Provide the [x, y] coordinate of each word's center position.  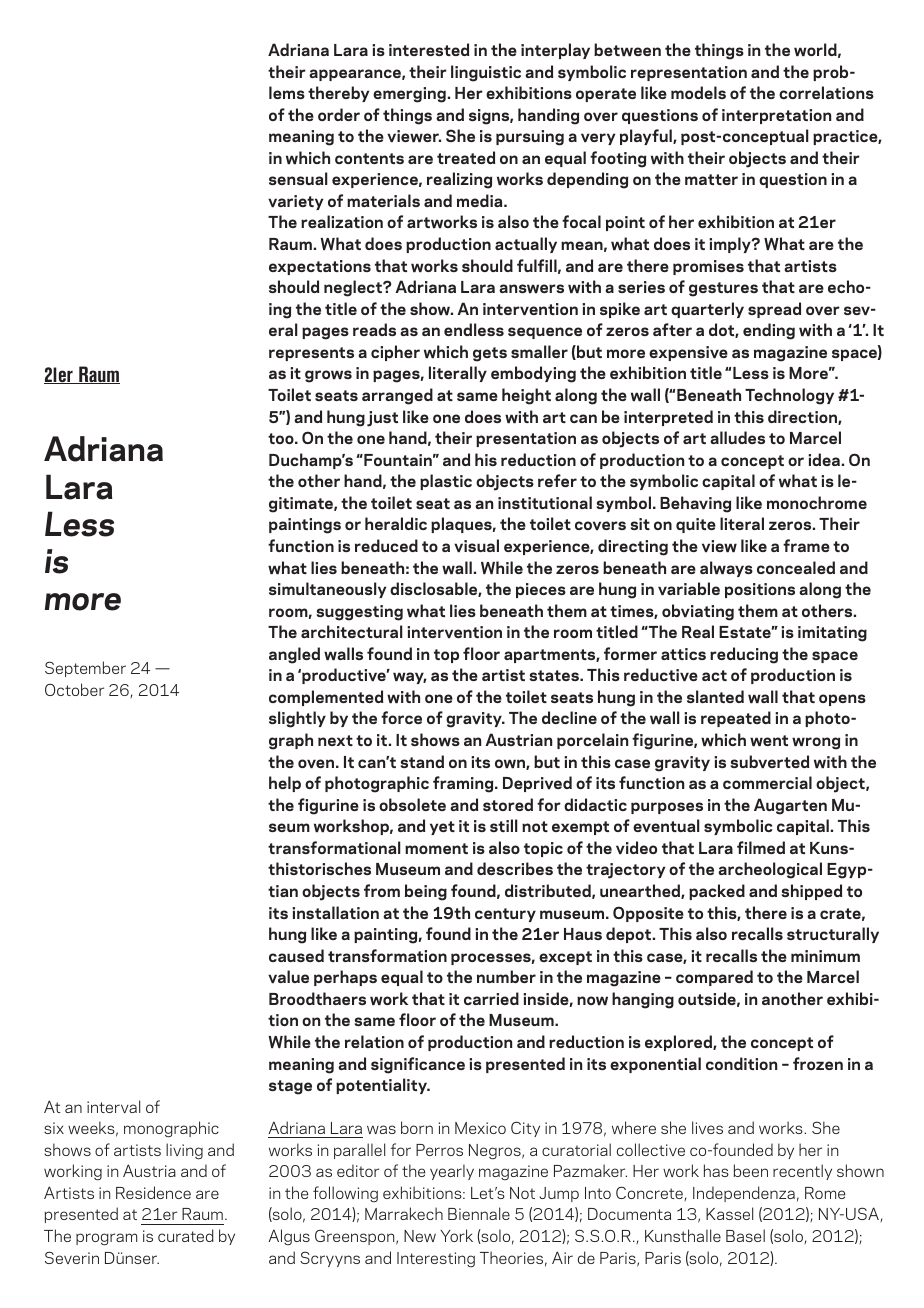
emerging [409, 95]
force [401, 717]
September [85, 669]
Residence [153, 1192]
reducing [744, 655]
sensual [298, 178]
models [698, 92]
